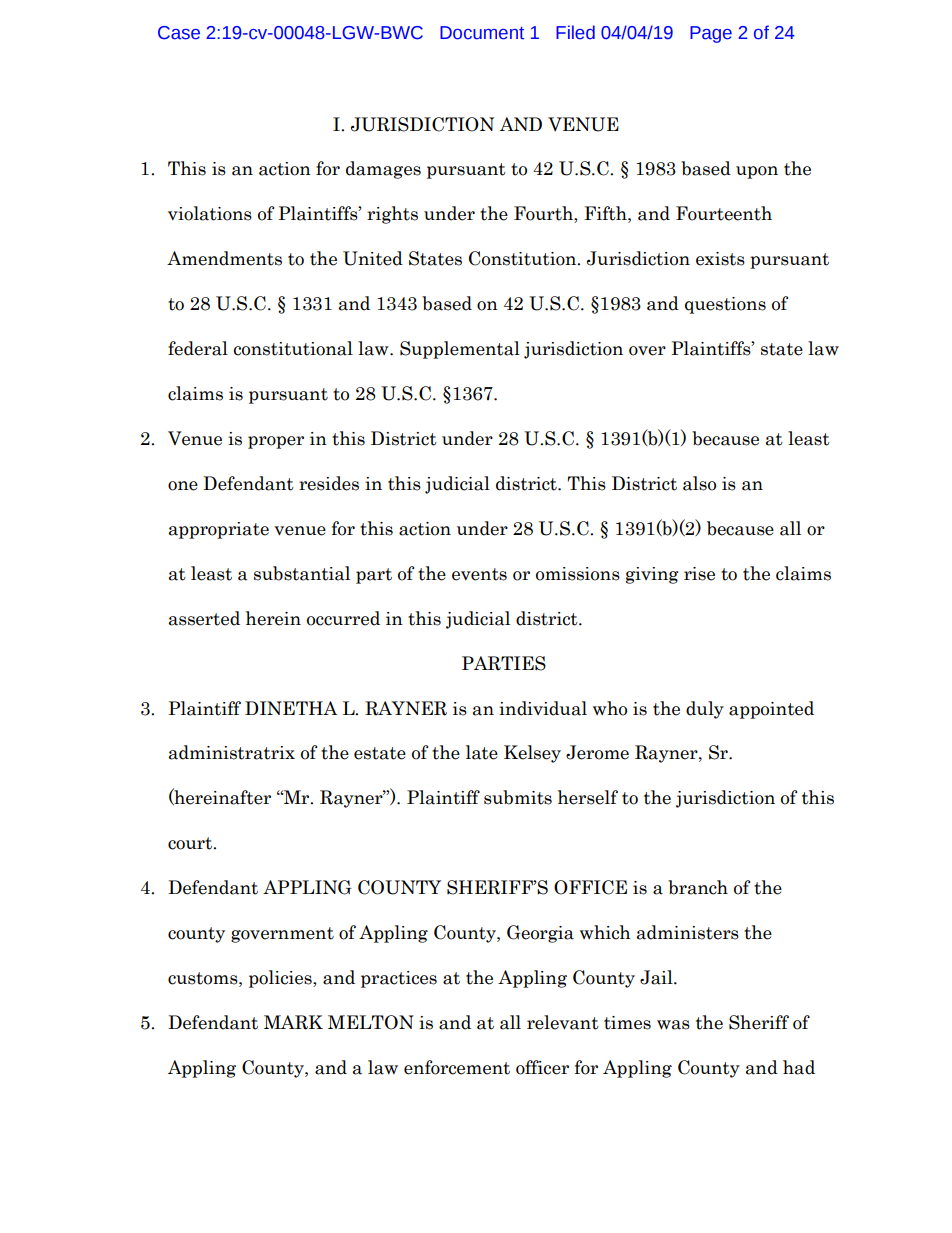  What do you see at coordinates (725, 305) in the screenshot?
I see `questions` at bounding box center [725, 305].
